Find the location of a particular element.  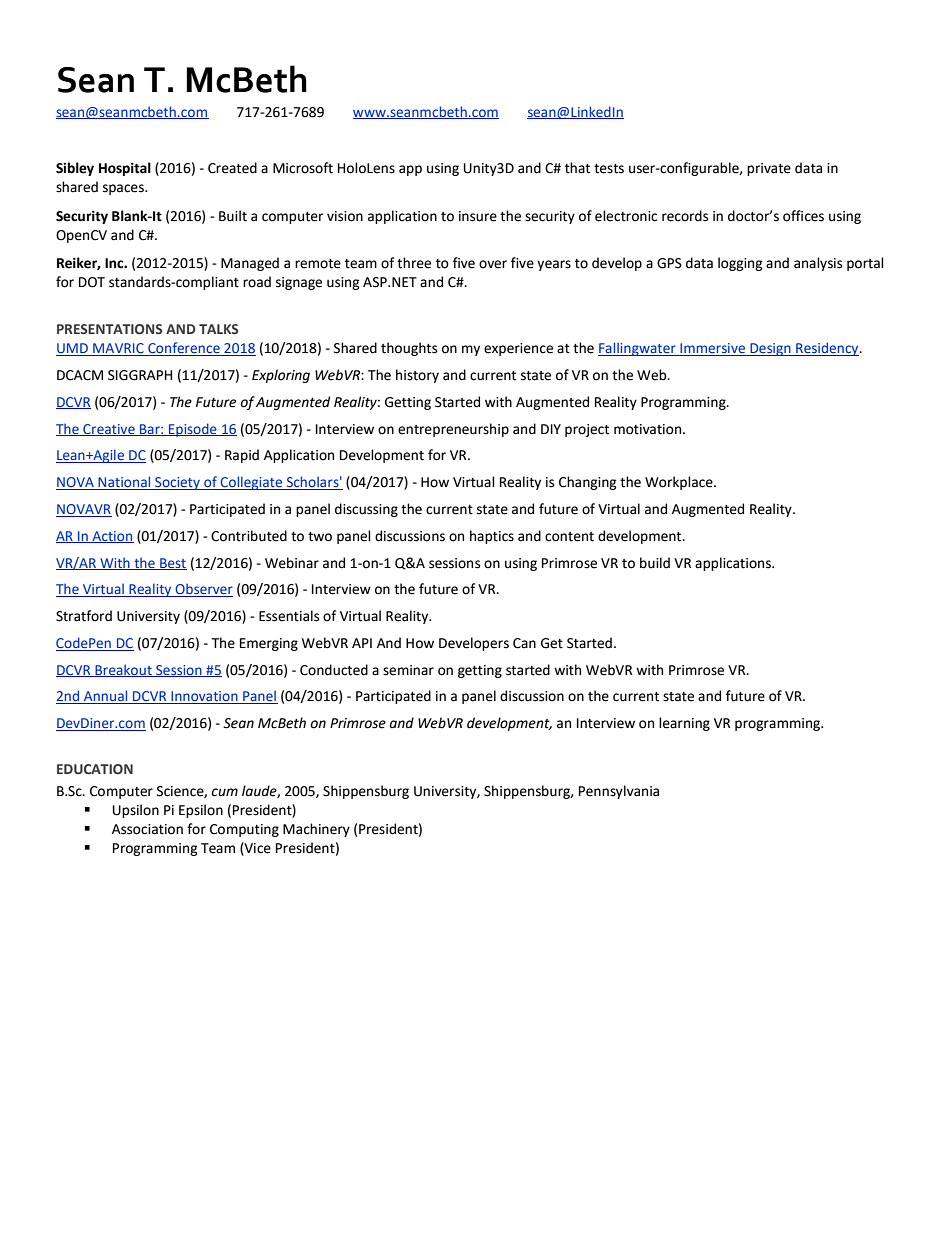

Observer is located at coordinates (203, 590).
